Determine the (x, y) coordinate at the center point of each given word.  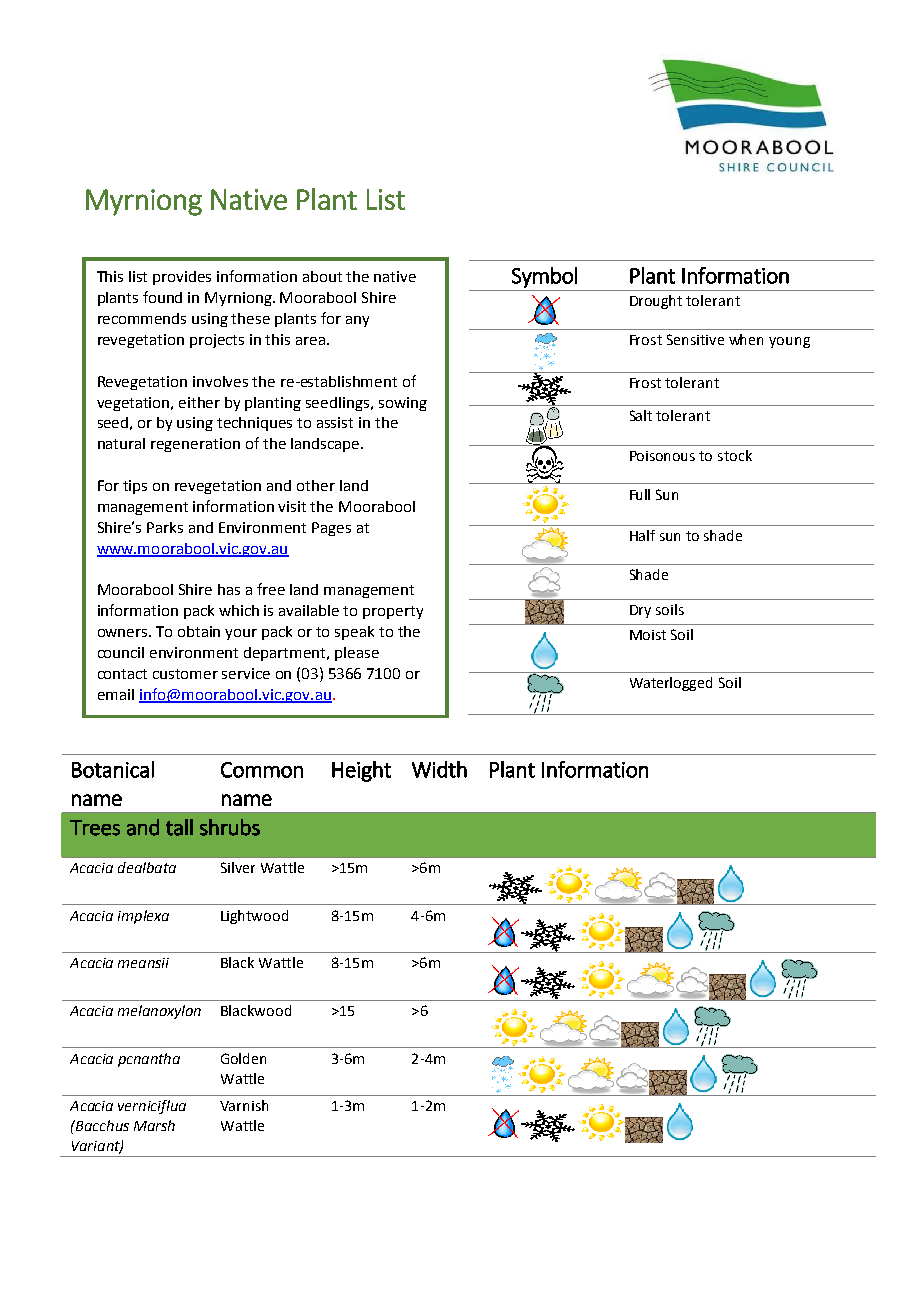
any (357, 321)
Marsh (154, 1125)
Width (439, 769)
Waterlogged (671, 684)
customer (185, 674)
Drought (656, 302)
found (162, 297)
